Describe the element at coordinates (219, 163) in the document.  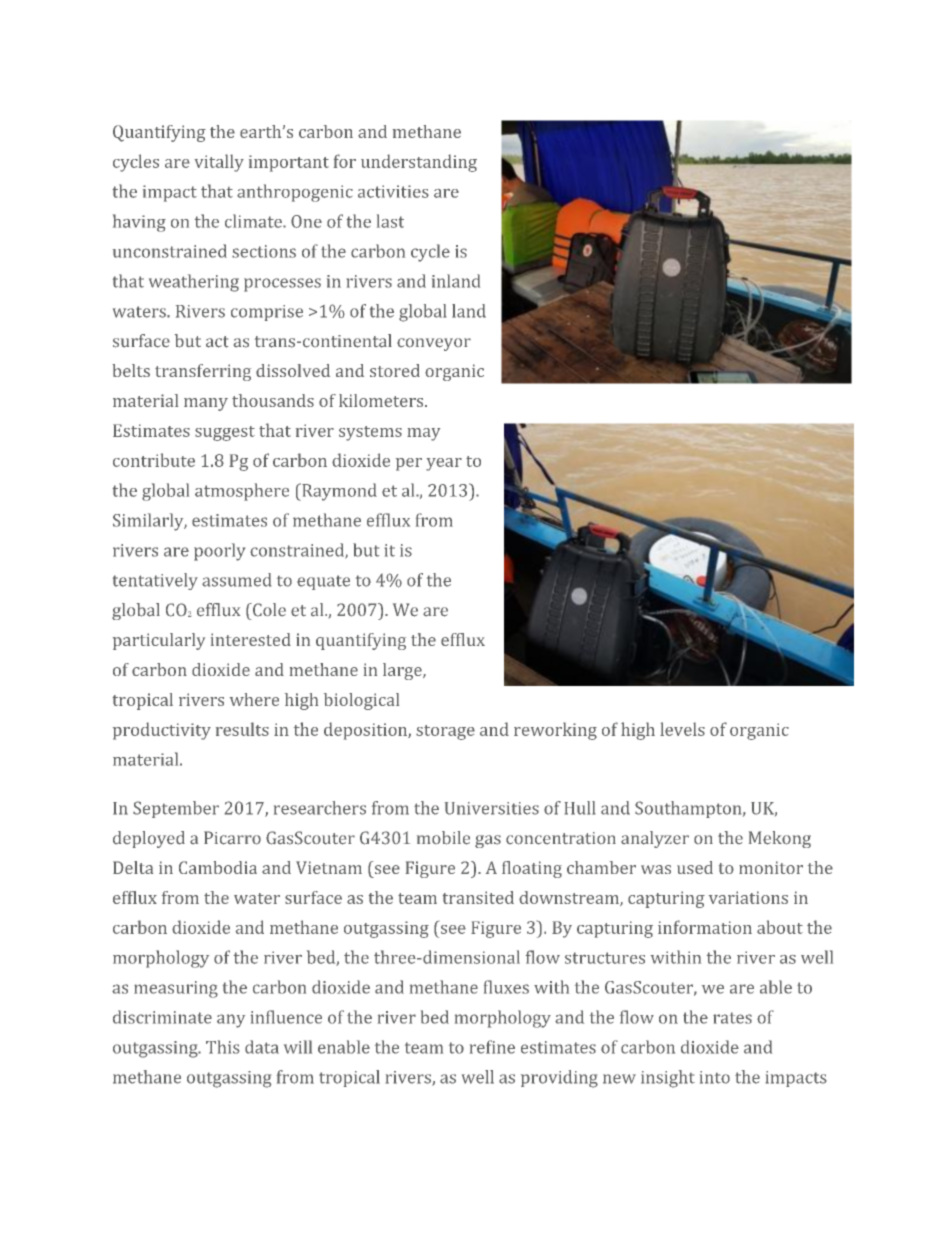
I see `vitally` at that location.
